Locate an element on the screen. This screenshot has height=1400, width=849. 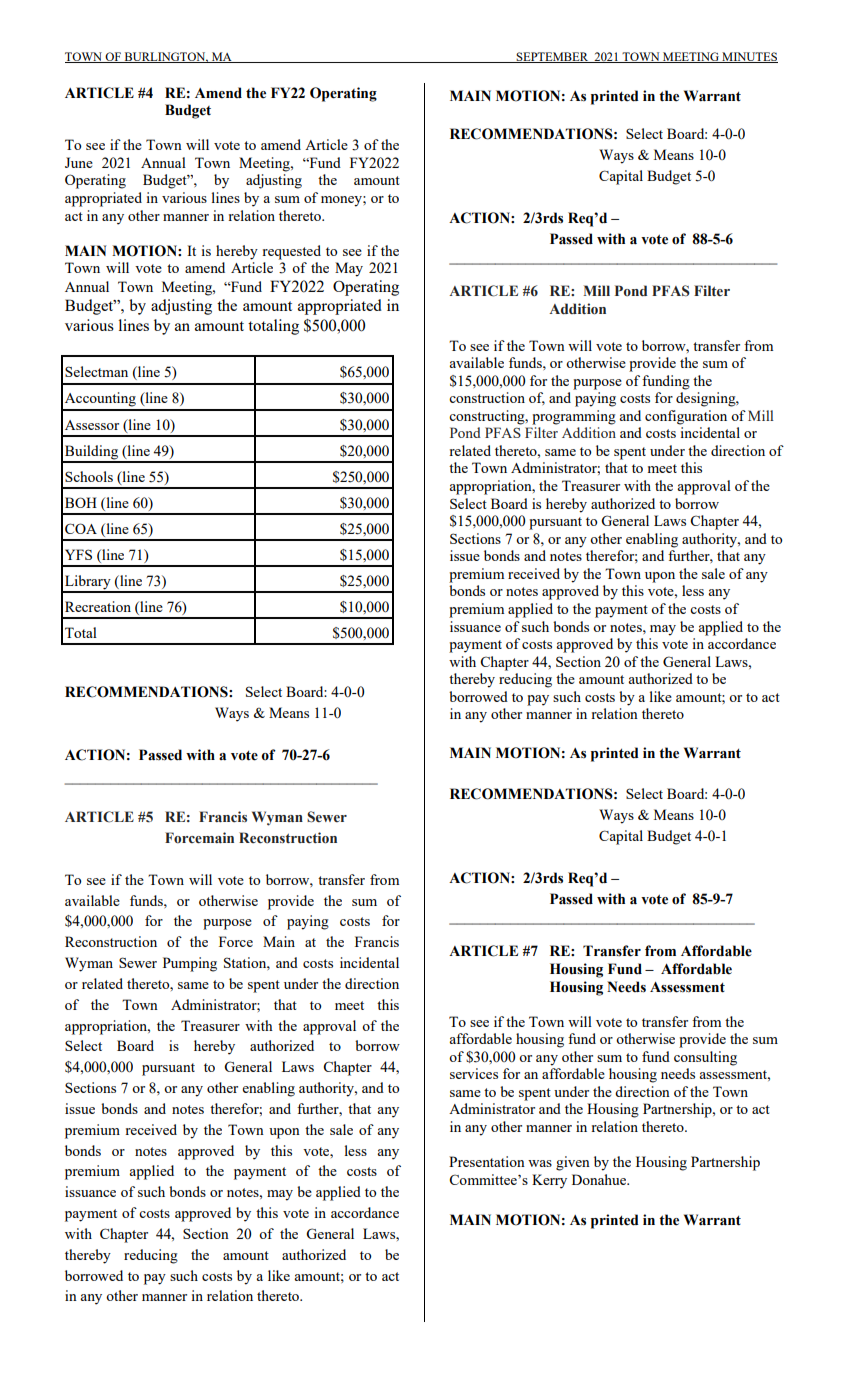
Recreation is located at coordinates (98, 606).
